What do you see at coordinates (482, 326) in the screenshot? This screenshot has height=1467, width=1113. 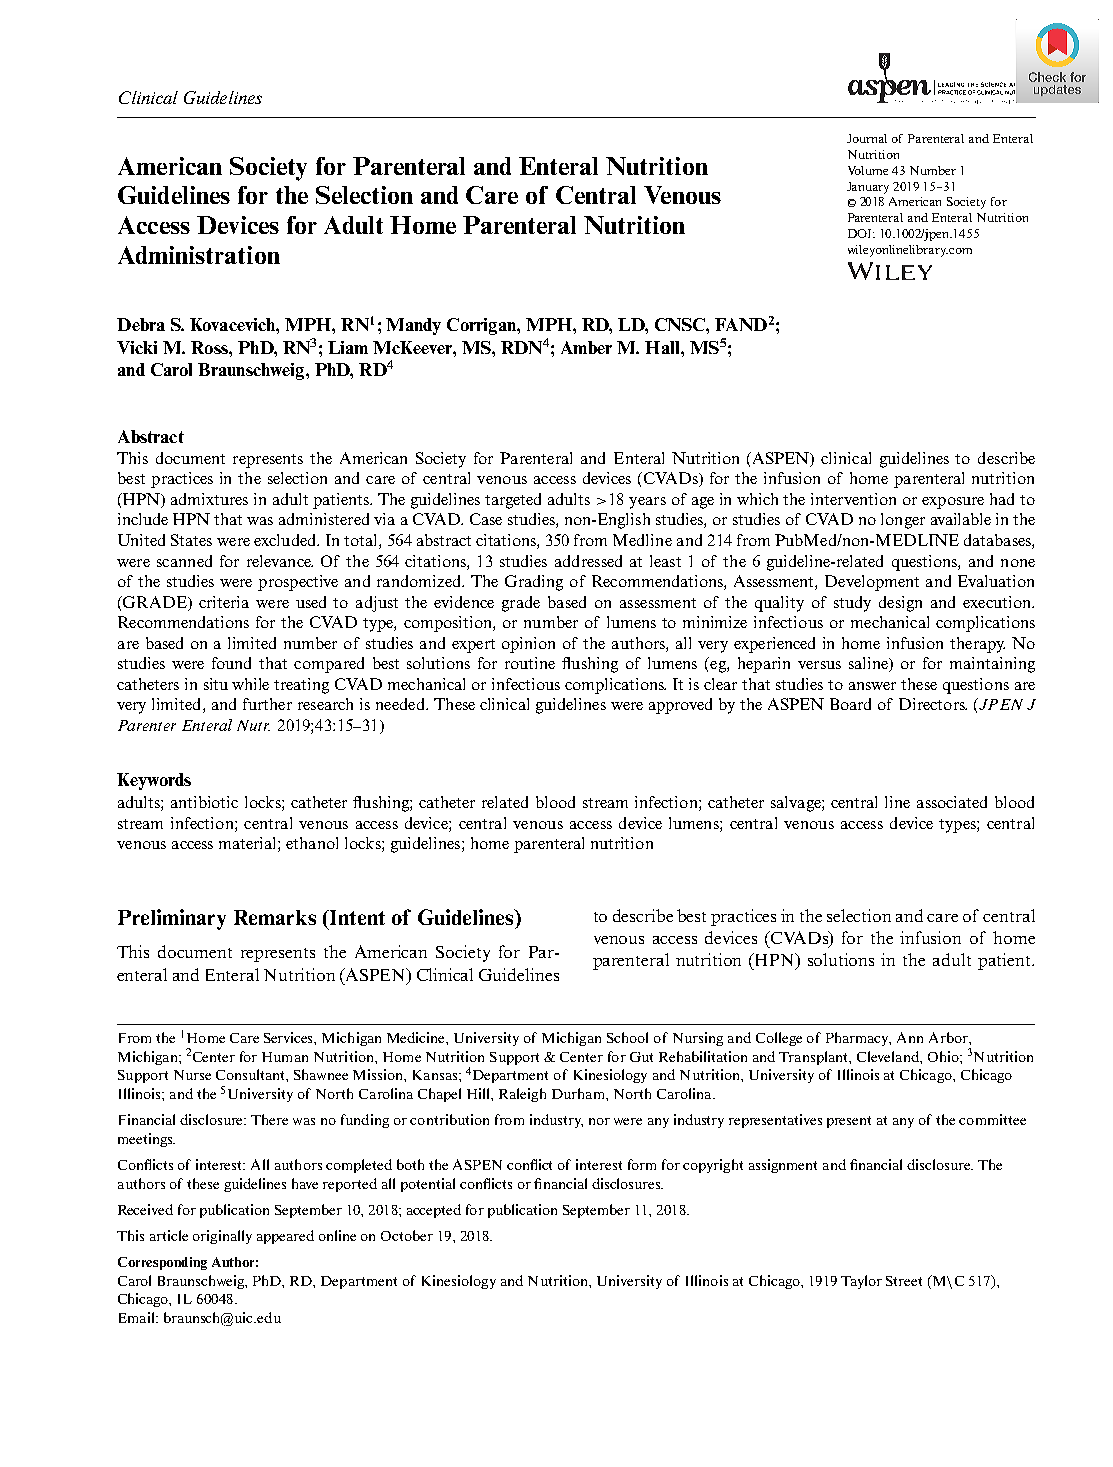 I see `Corrigan` at bounding box center [482, 326].
